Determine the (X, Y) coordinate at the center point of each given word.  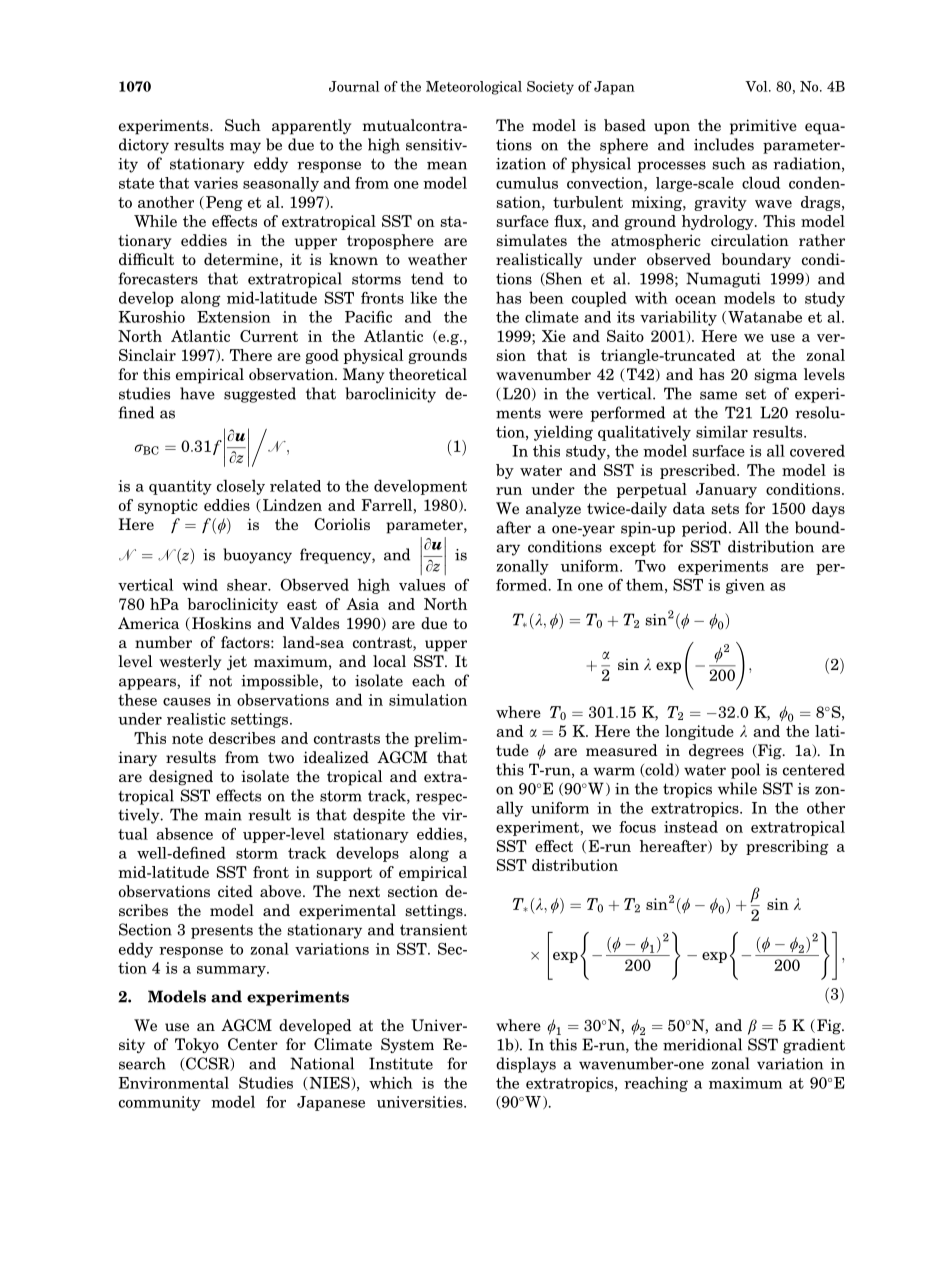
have (197, 393)
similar (722, 431)
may (245, 148)
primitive (763, 127)
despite (379, 816)
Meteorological (474, 88)
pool (745, 771)
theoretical (428, 374)
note (187, 738)
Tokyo (197, 1045)
